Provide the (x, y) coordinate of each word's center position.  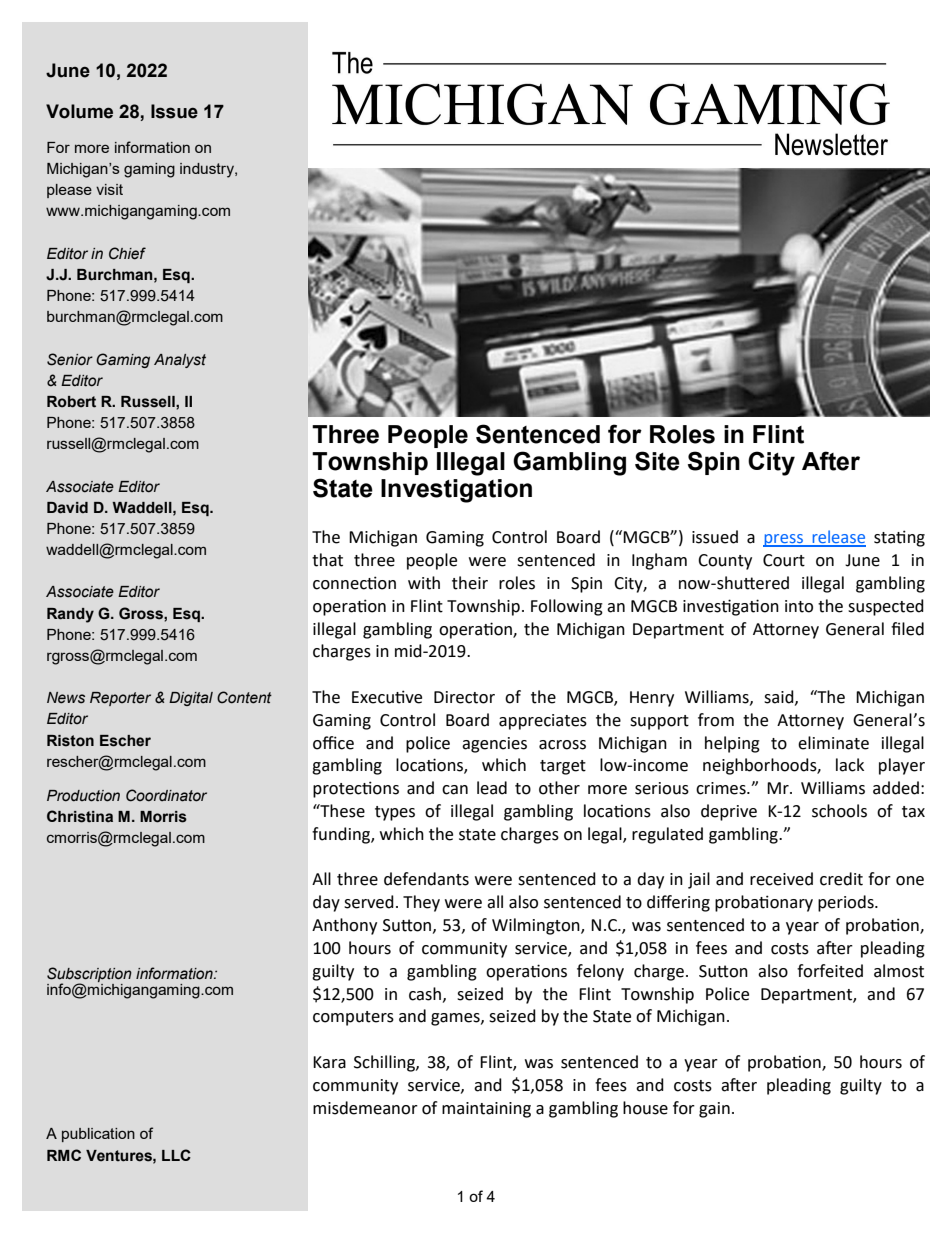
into (799, 606)
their (470, 583)
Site (657, 461)
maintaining (486, 1110)
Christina (80, 816)
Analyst (180, 361)
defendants (426, 879)
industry (208, 170)
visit (109, 189)
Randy (70, 615)
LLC (176, 1155)
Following (567, 607)
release (838, 538)
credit (841, 879)
